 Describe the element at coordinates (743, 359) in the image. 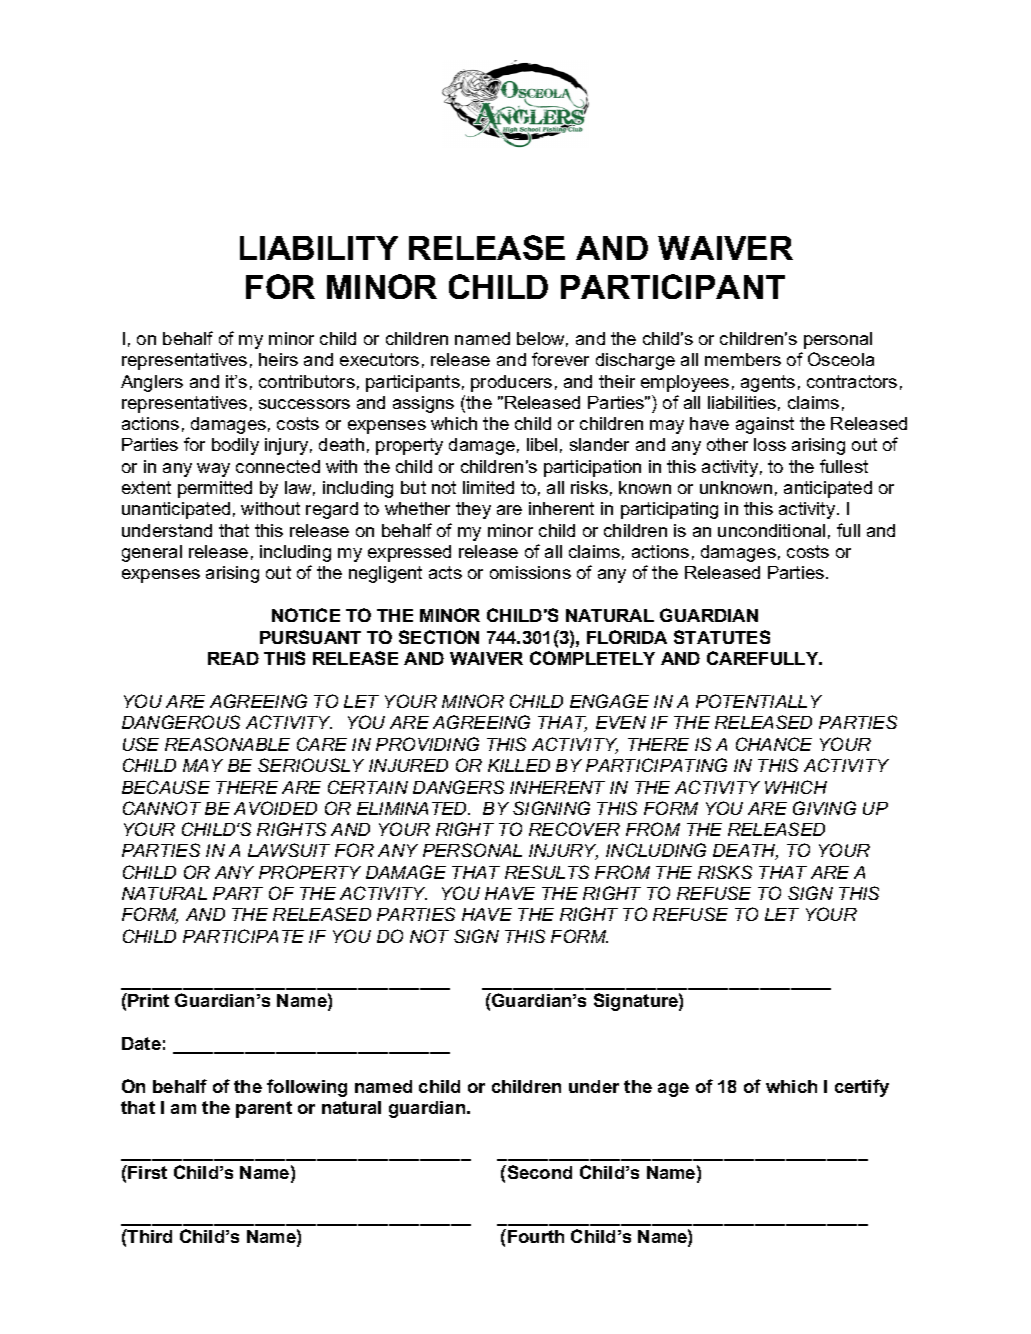

I see `members` at that location.
